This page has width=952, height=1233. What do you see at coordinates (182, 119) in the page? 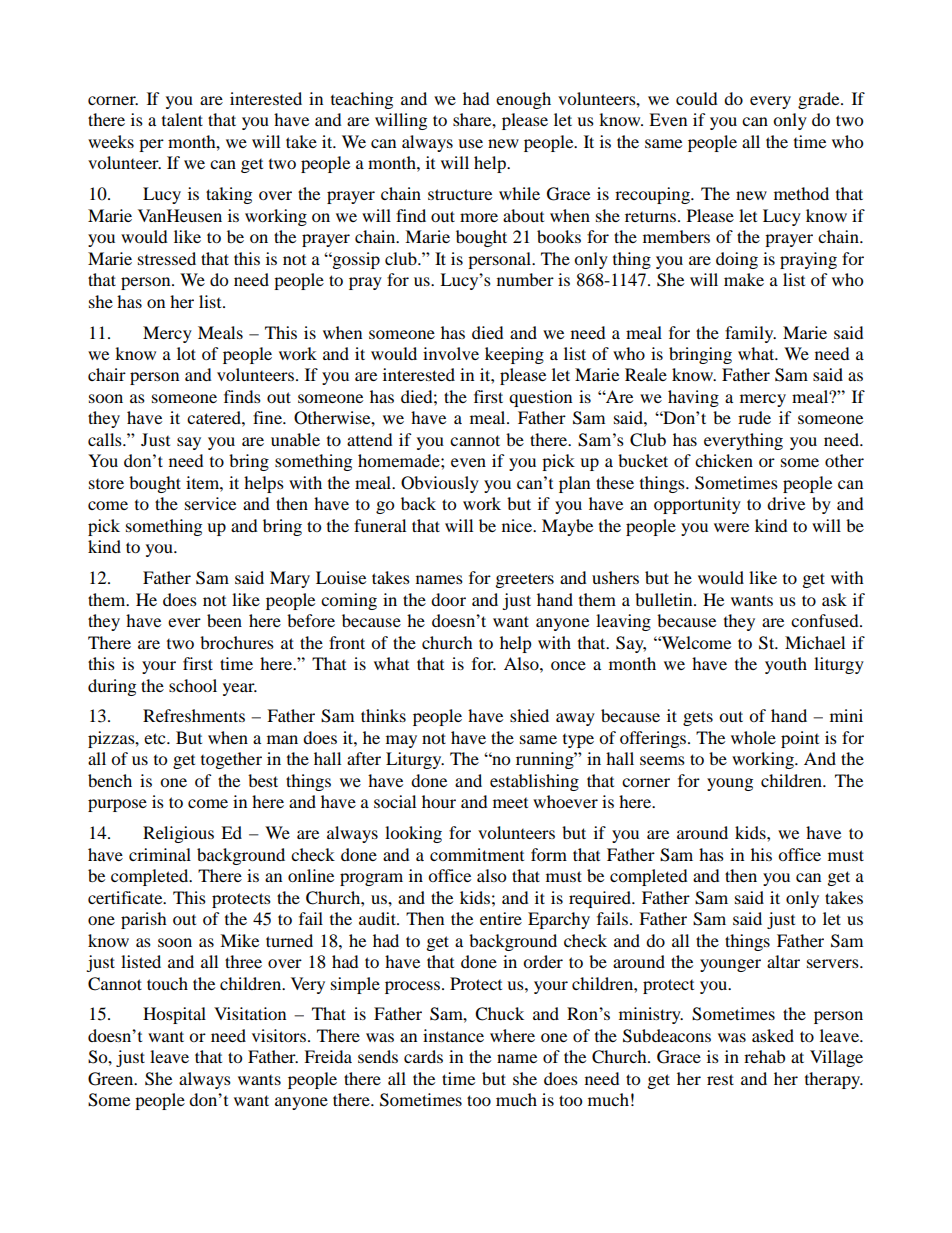
I see `talent` at bounding box center [182, 119].
